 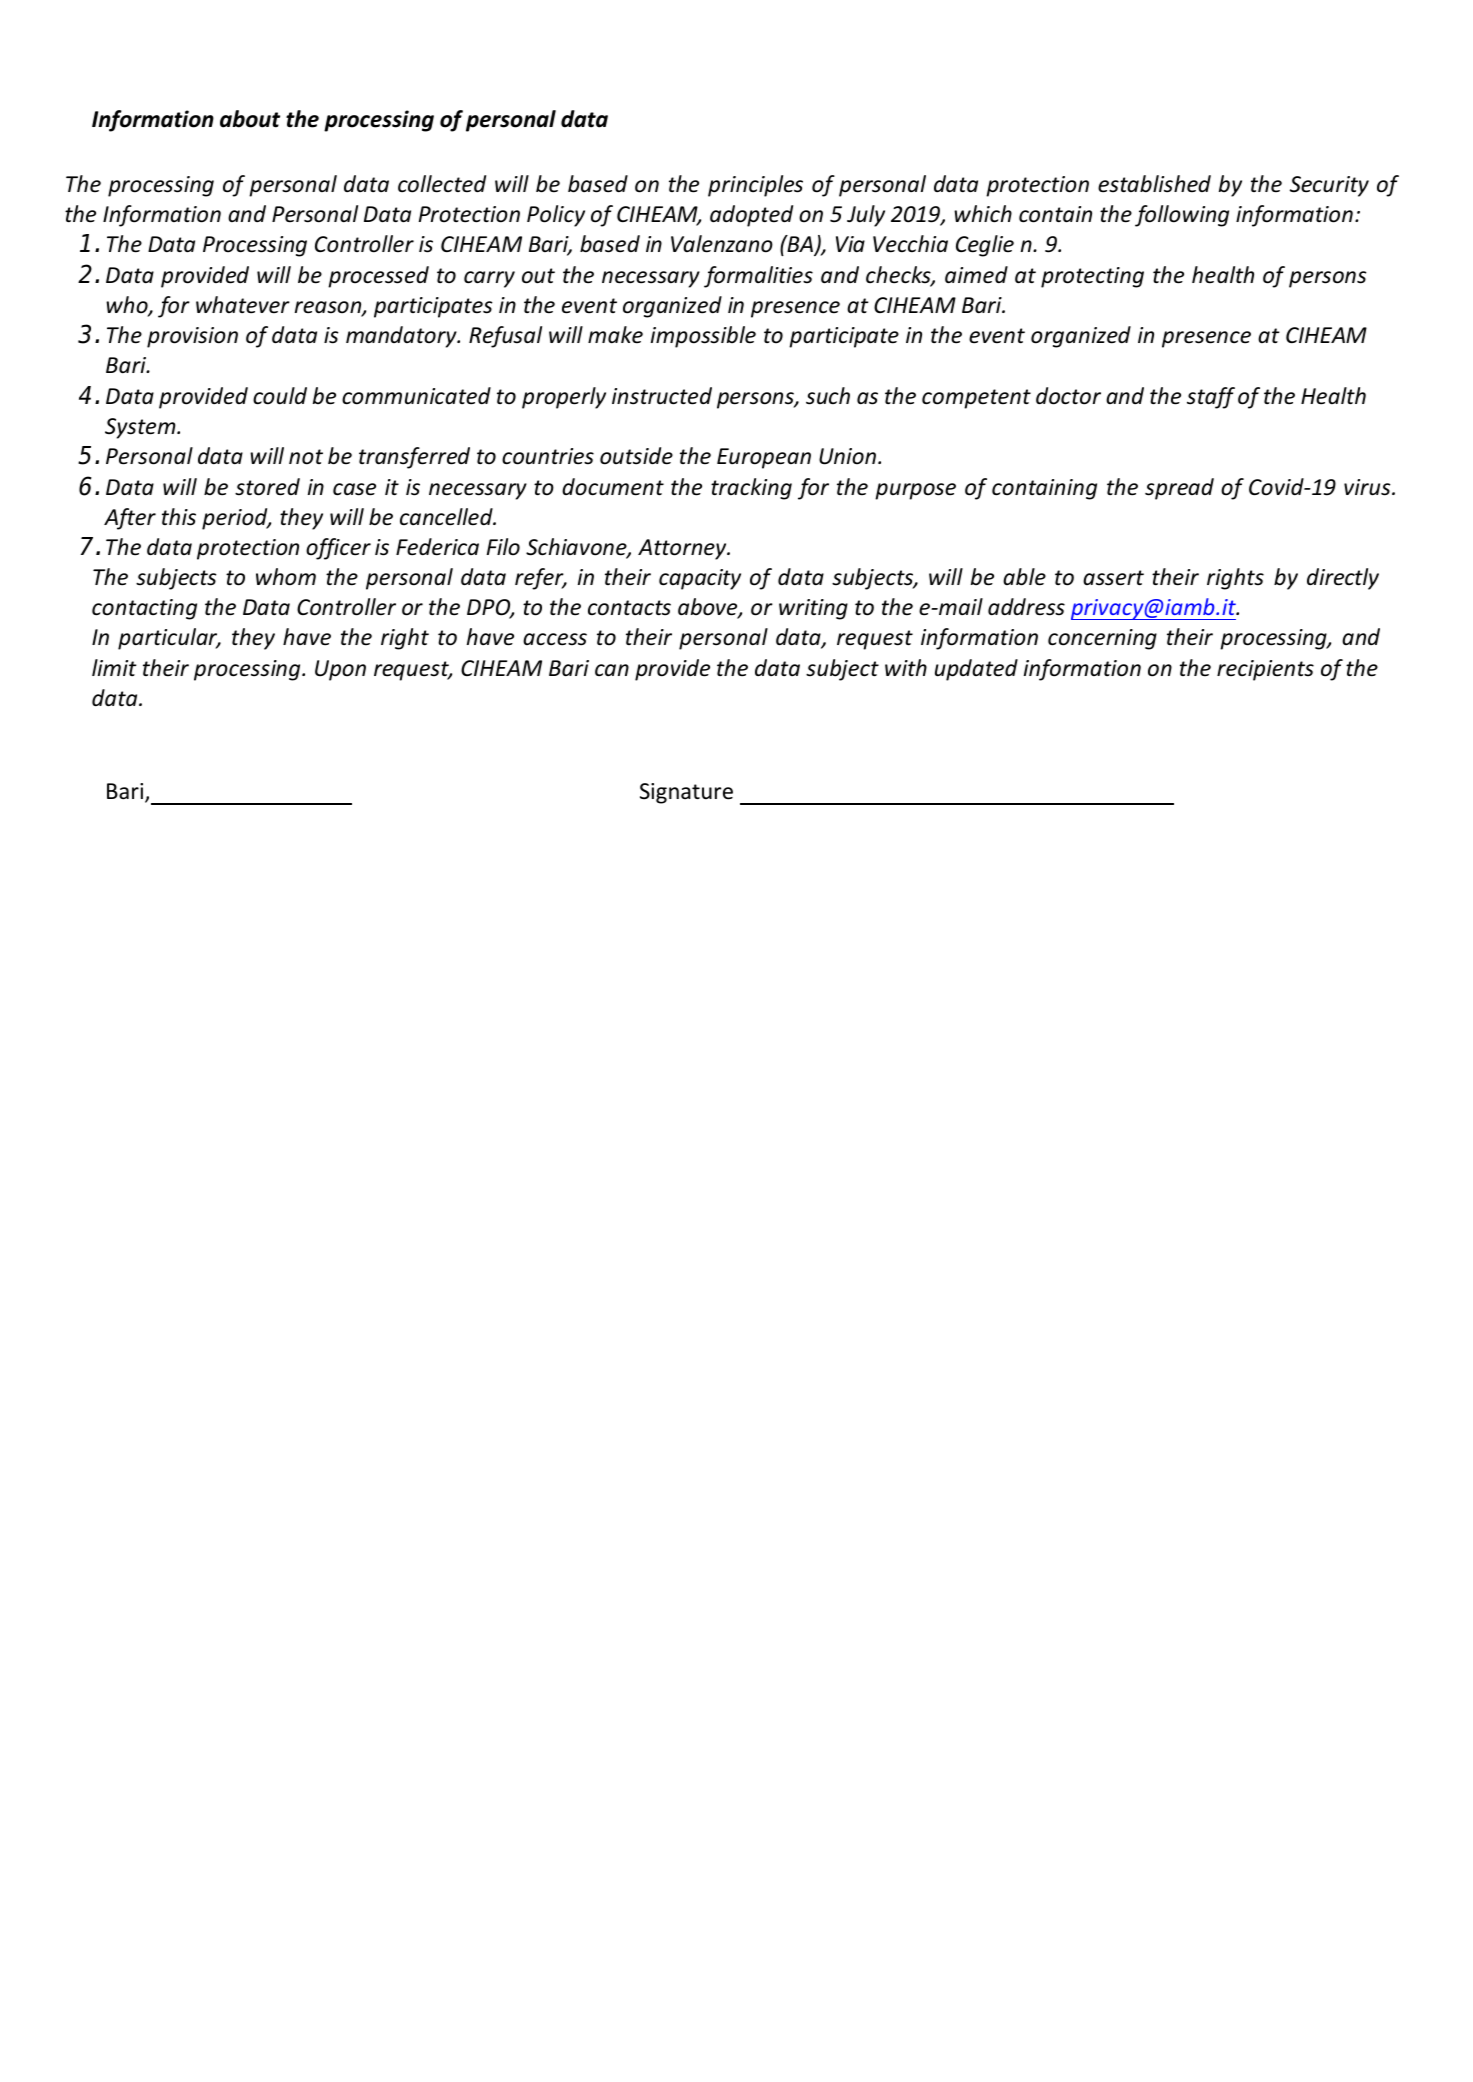 I want to click on protecting, so click(x=1092, y=277).
